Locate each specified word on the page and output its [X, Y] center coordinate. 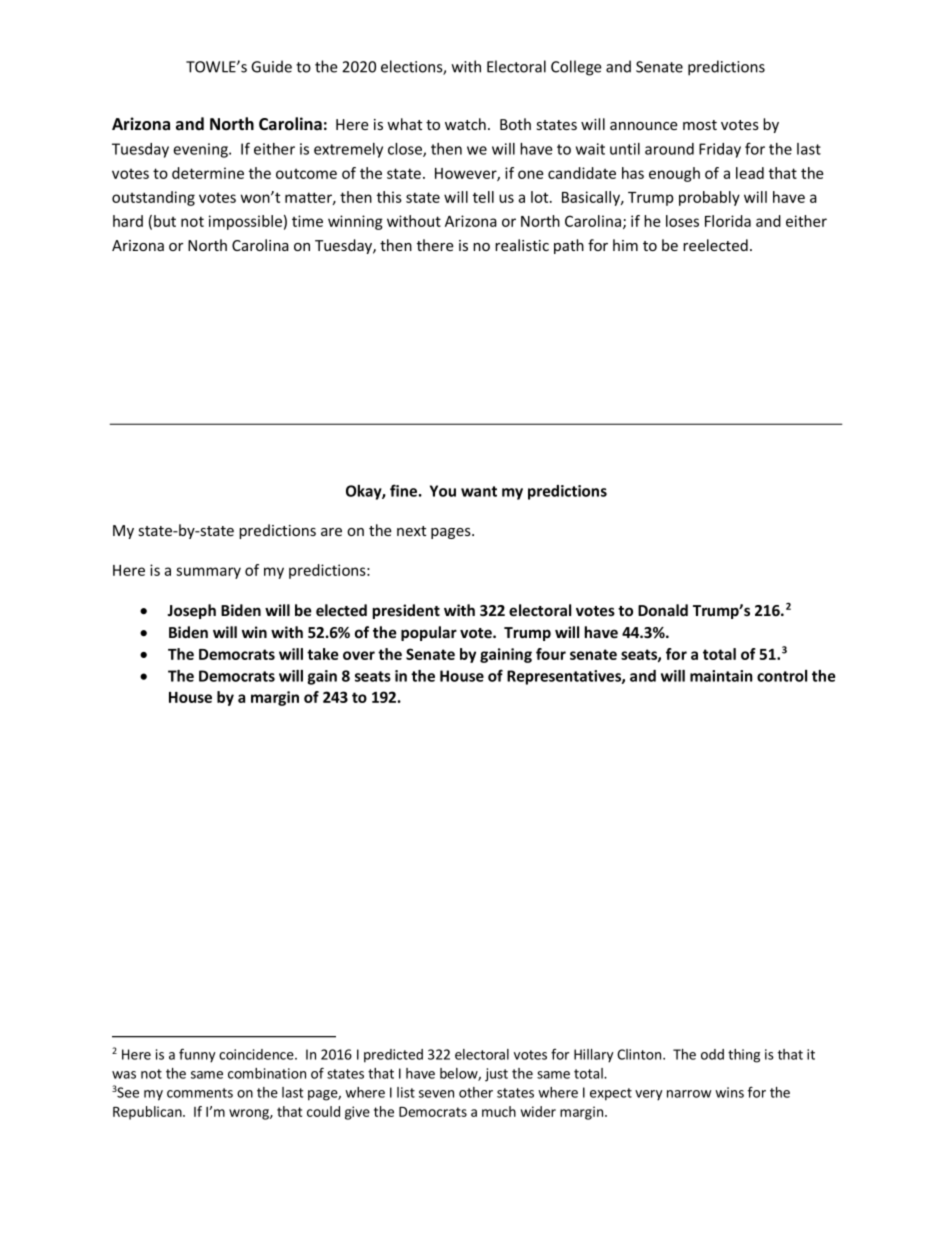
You [443, 491]
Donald [663, 610]
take [323, 654]
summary [208, 573]
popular [429, 633]
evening [201, 150]
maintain [721, 676]
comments [200, 1093]
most [700, 125]
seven [436, 1094]
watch [465, 124]
